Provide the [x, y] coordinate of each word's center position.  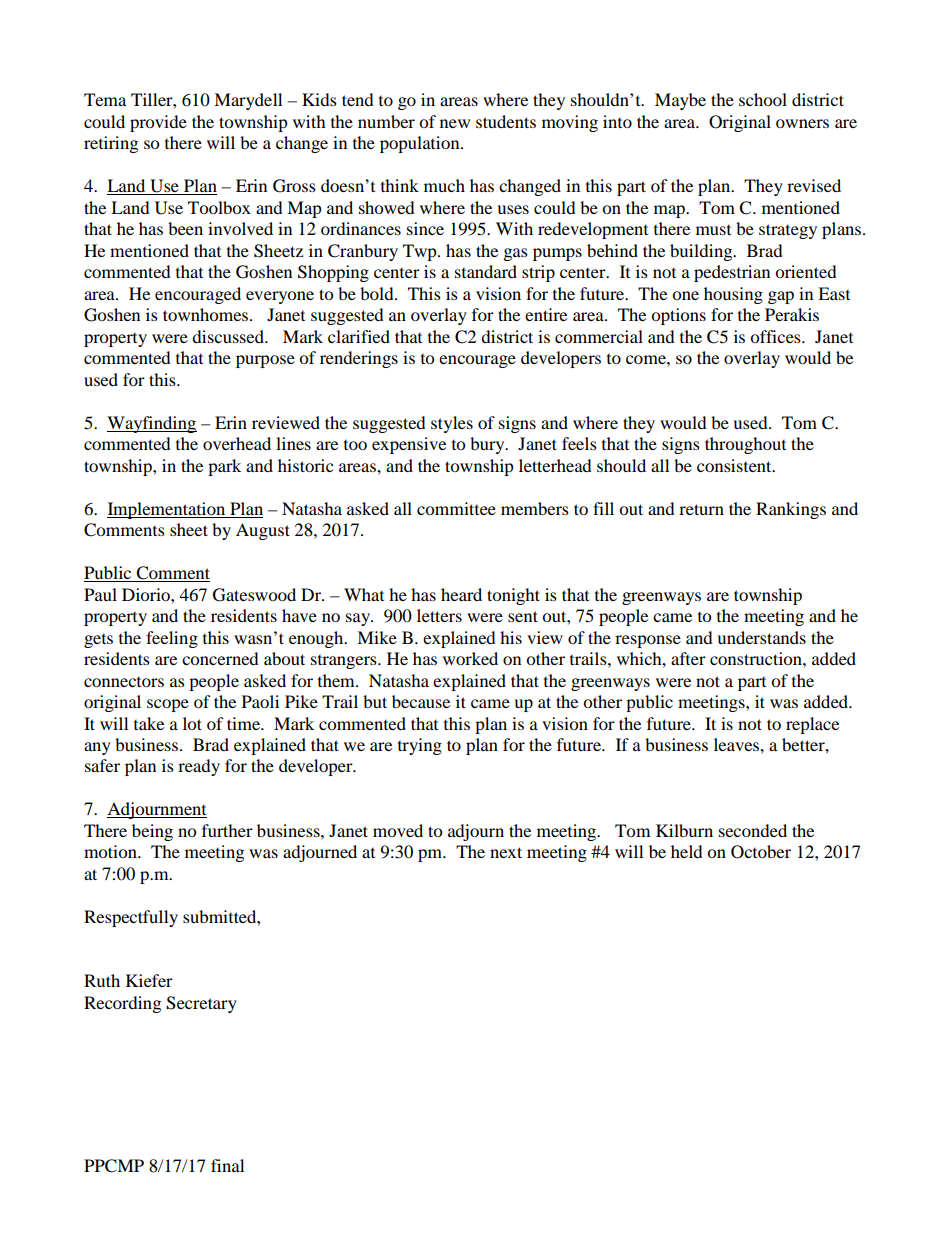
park [224, 467]
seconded [753, 830]
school [763, 99]
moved [398, 830]
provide [158, 123]
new [455, 123]
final [227, 1165]
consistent [735, 465]
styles [452, 424]
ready [199, 767]
